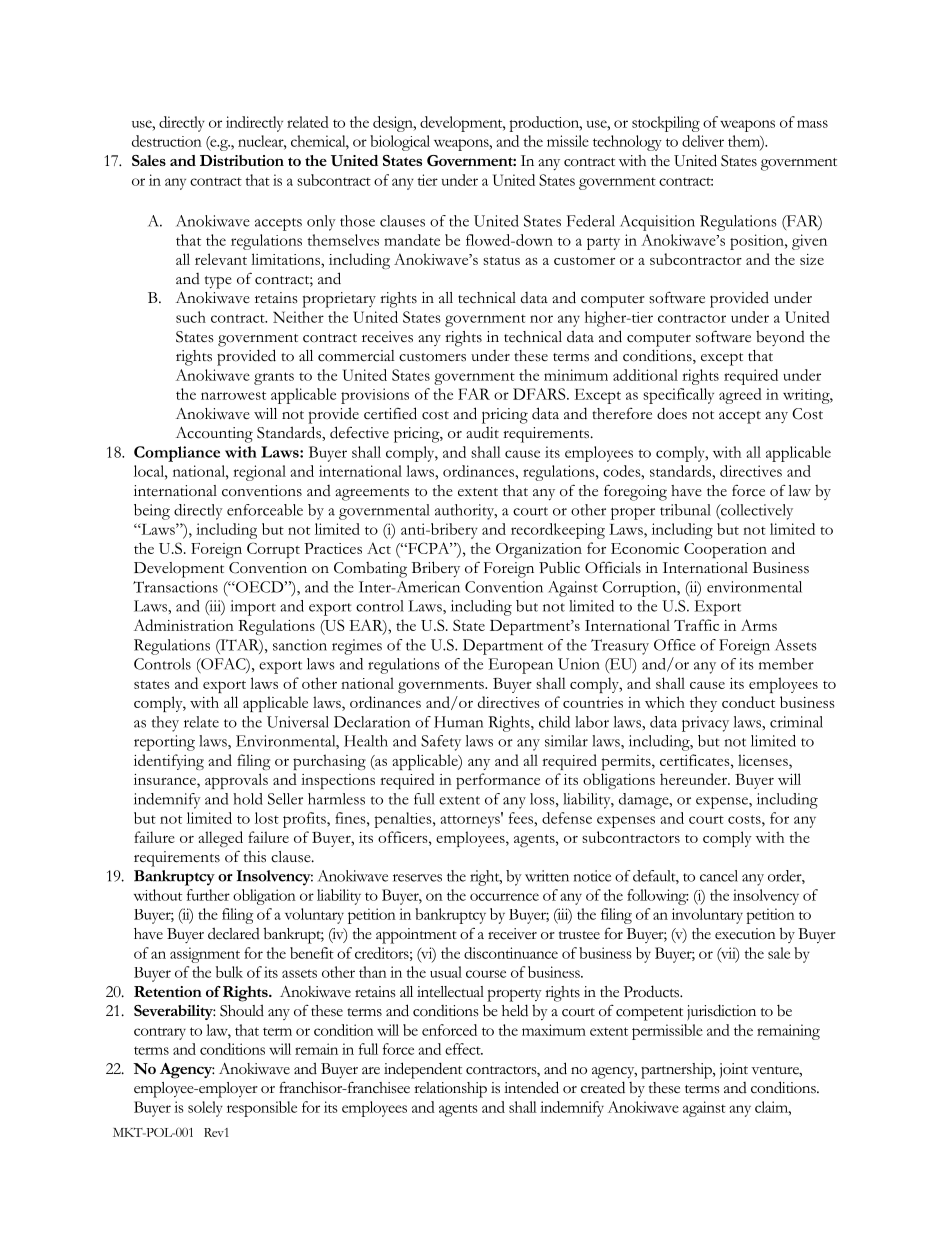  What do you see at coordinates (242, 160) in the document?
I see `Distribution` at bounding box center [242, 160].
